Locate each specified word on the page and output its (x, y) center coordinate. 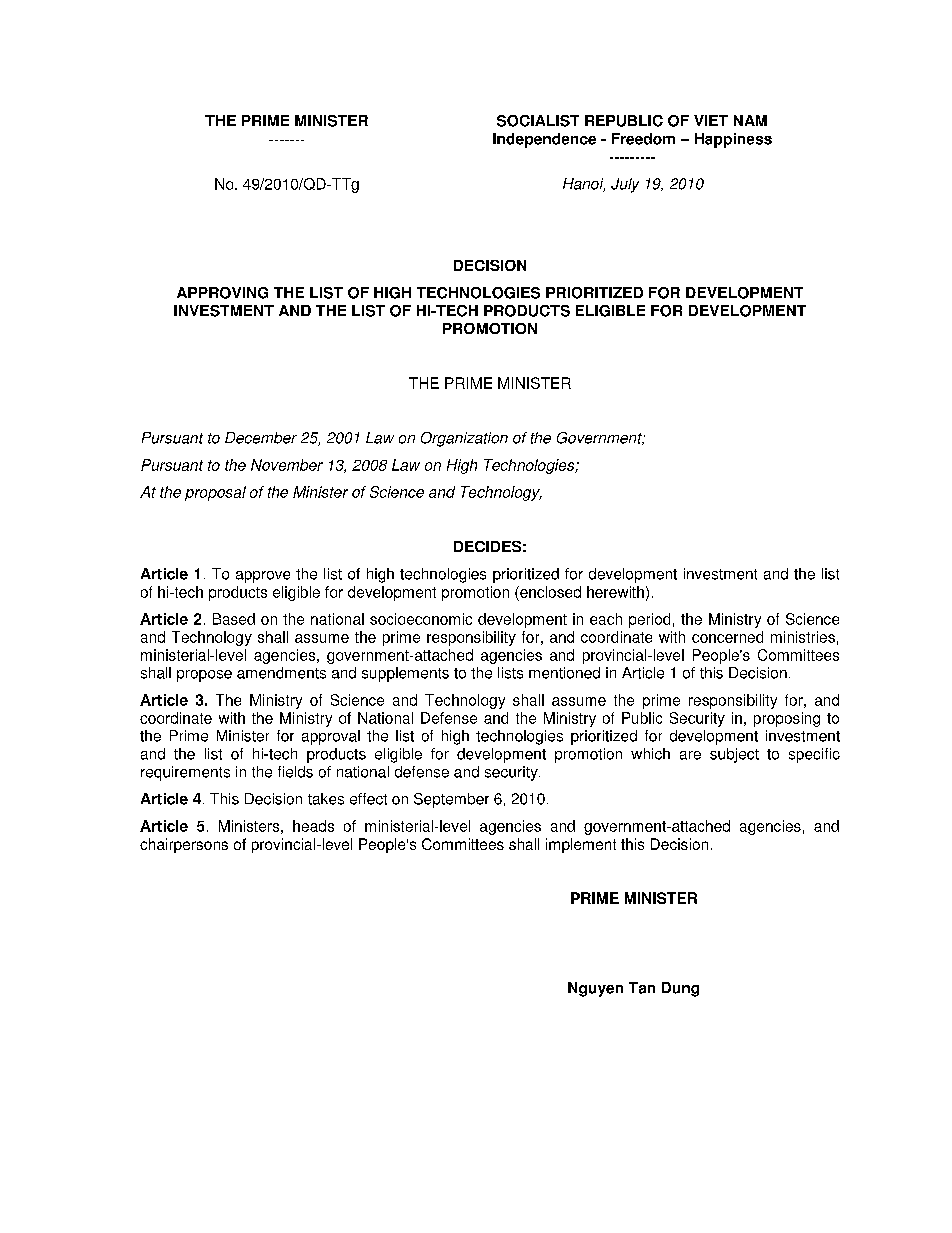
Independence (544, 140)
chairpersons (184, 845)
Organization (464, 439)
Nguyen (595, 989)
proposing (787, 719)
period (649, 620)
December (261, 438)
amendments (281, 673)
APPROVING (222, 293)
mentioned (564, 673)
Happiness (733, 140)
